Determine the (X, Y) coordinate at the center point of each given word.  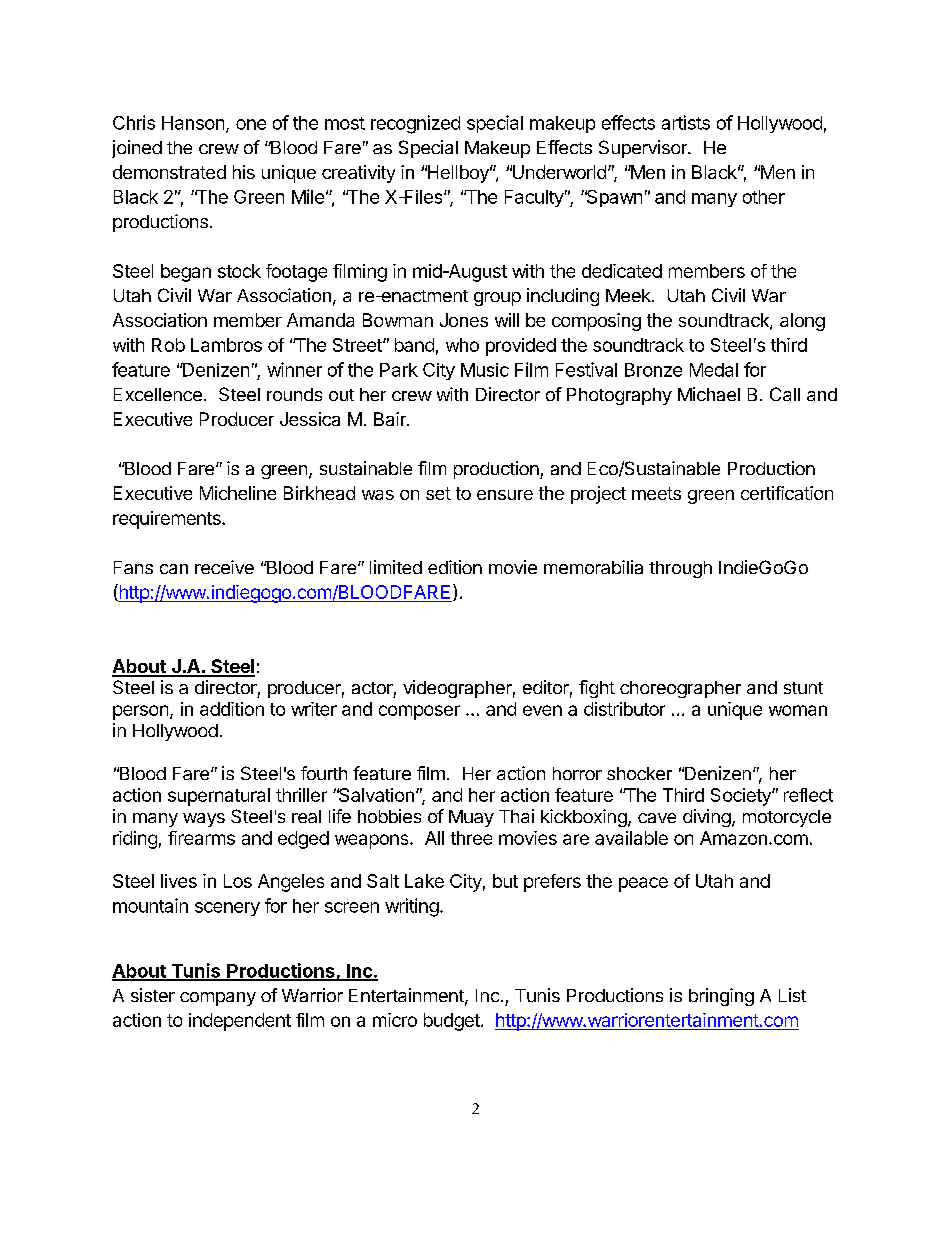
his (244, 172)
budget (452, 1022)
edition (455, 567)
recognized (415, 124)
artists (686, 122)
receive (224, 567)
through (680, 569)
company (218, 999)
